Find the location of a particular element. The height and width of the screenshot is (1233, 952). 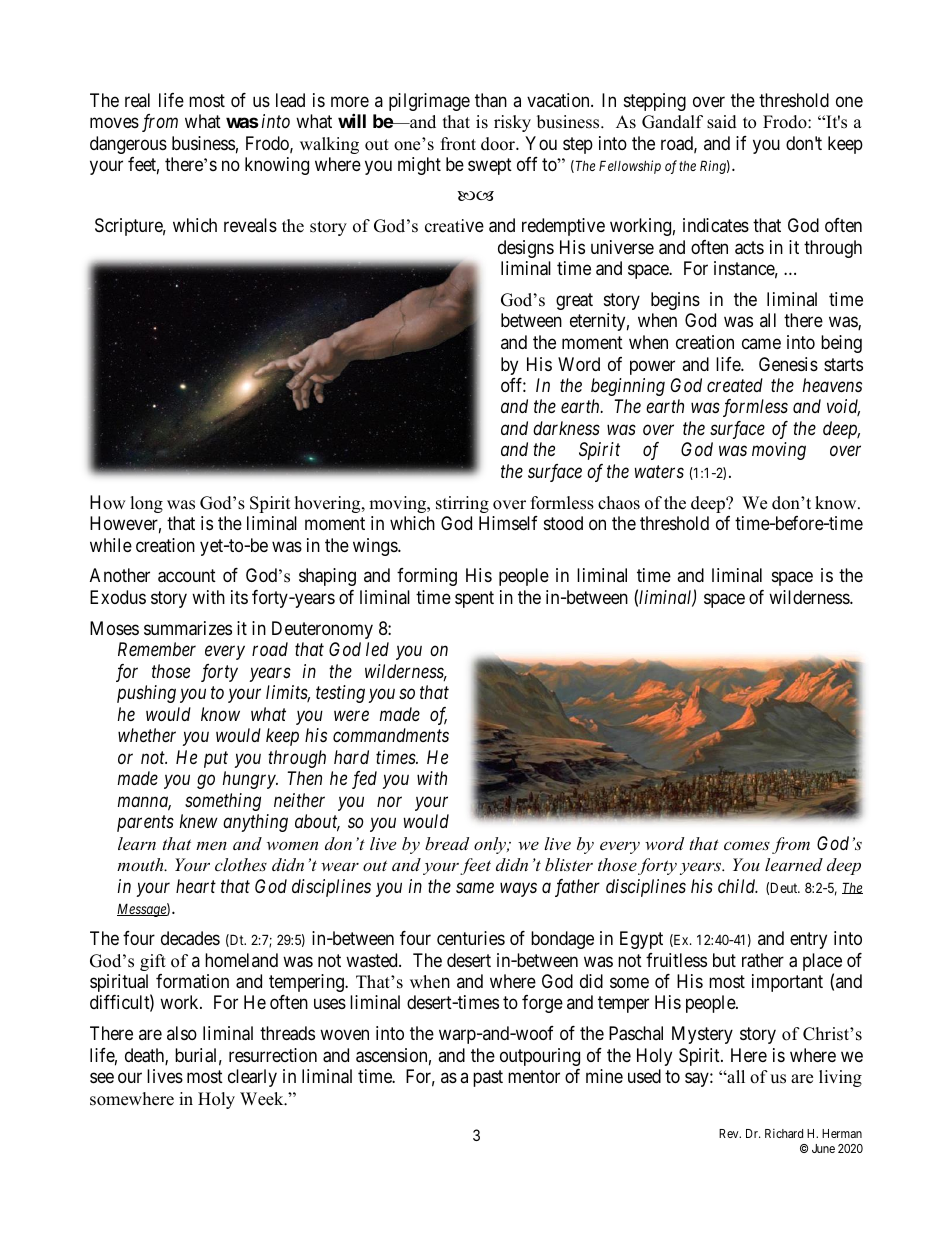

front is located at coordinates (458, 144).
